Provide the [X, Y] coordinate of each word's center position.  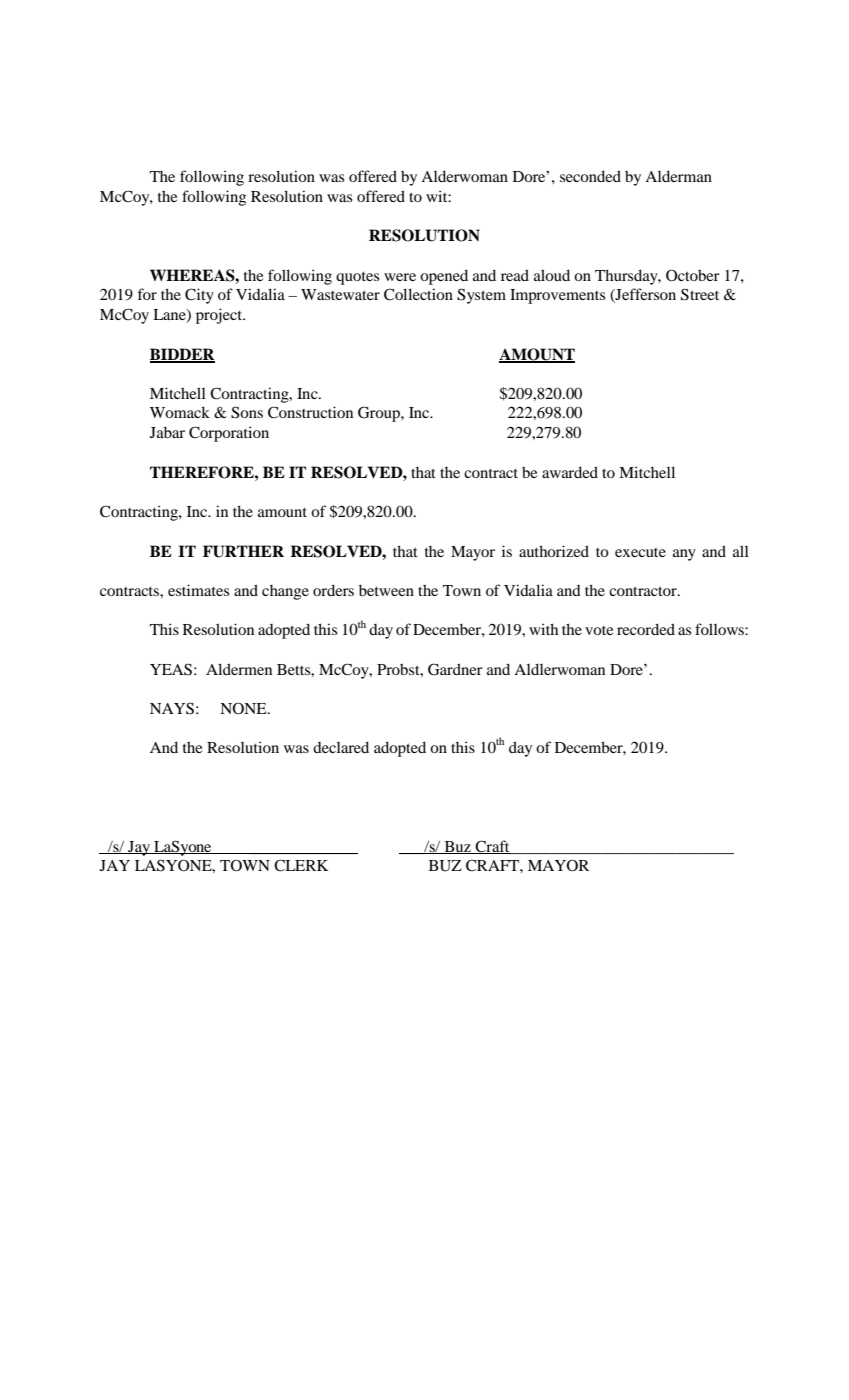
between [386, 590]
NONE [244, 708]
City [199, 296]
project [220, 316]
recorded [646, 629]
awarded [570, 472]
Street [700, 294]
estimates [198, 590]
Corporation [229, 434]
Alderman [678, 176]
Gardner [455, 669]
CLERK [301, 865]
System [481, 296]
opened [444, 277]
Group [380, 414]
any [684, 555]
